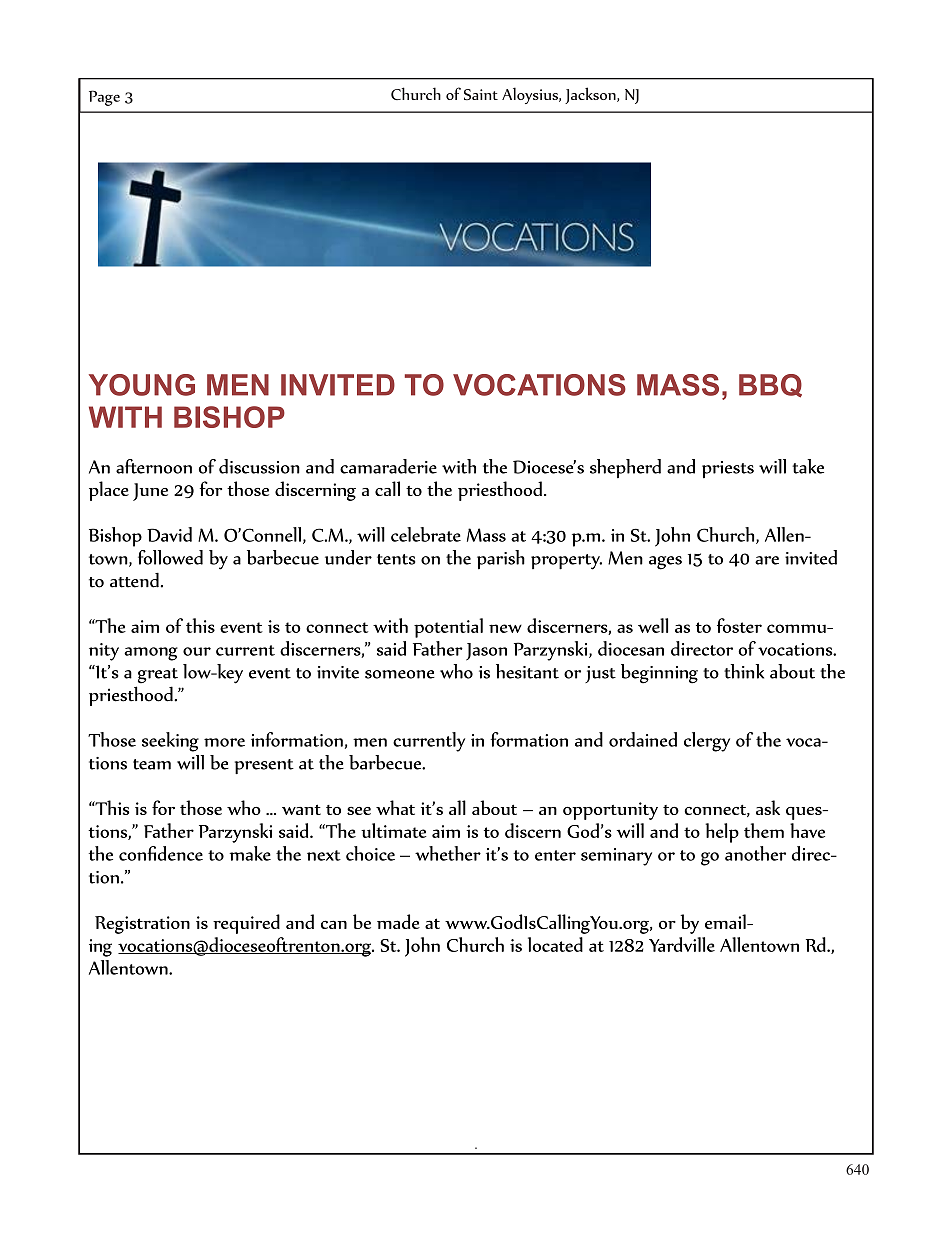  Describe the element at coordinates (197, 651) in the page. I see `our` at that location.
